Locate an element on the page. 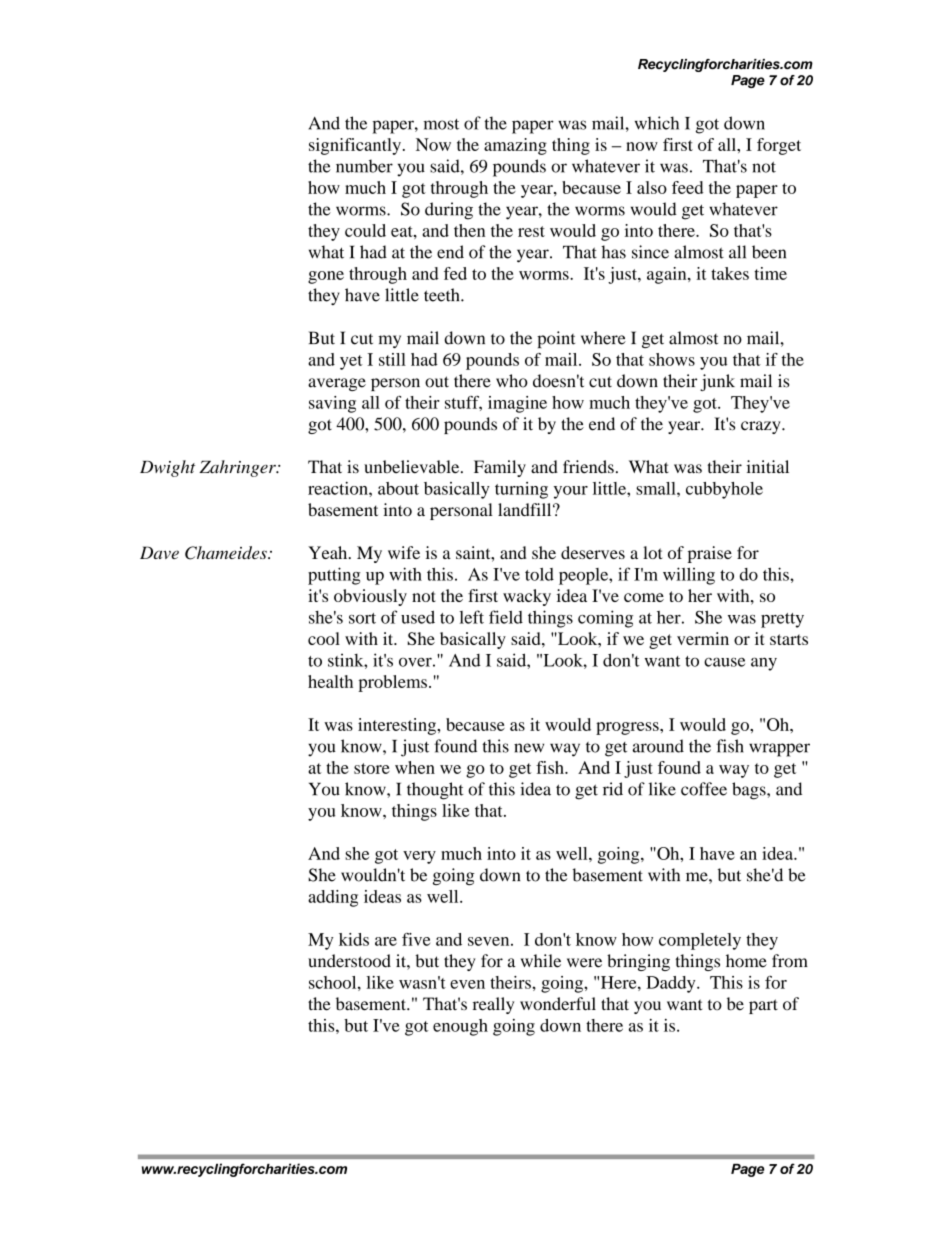  crazy is located at coordinates (762, 427).
